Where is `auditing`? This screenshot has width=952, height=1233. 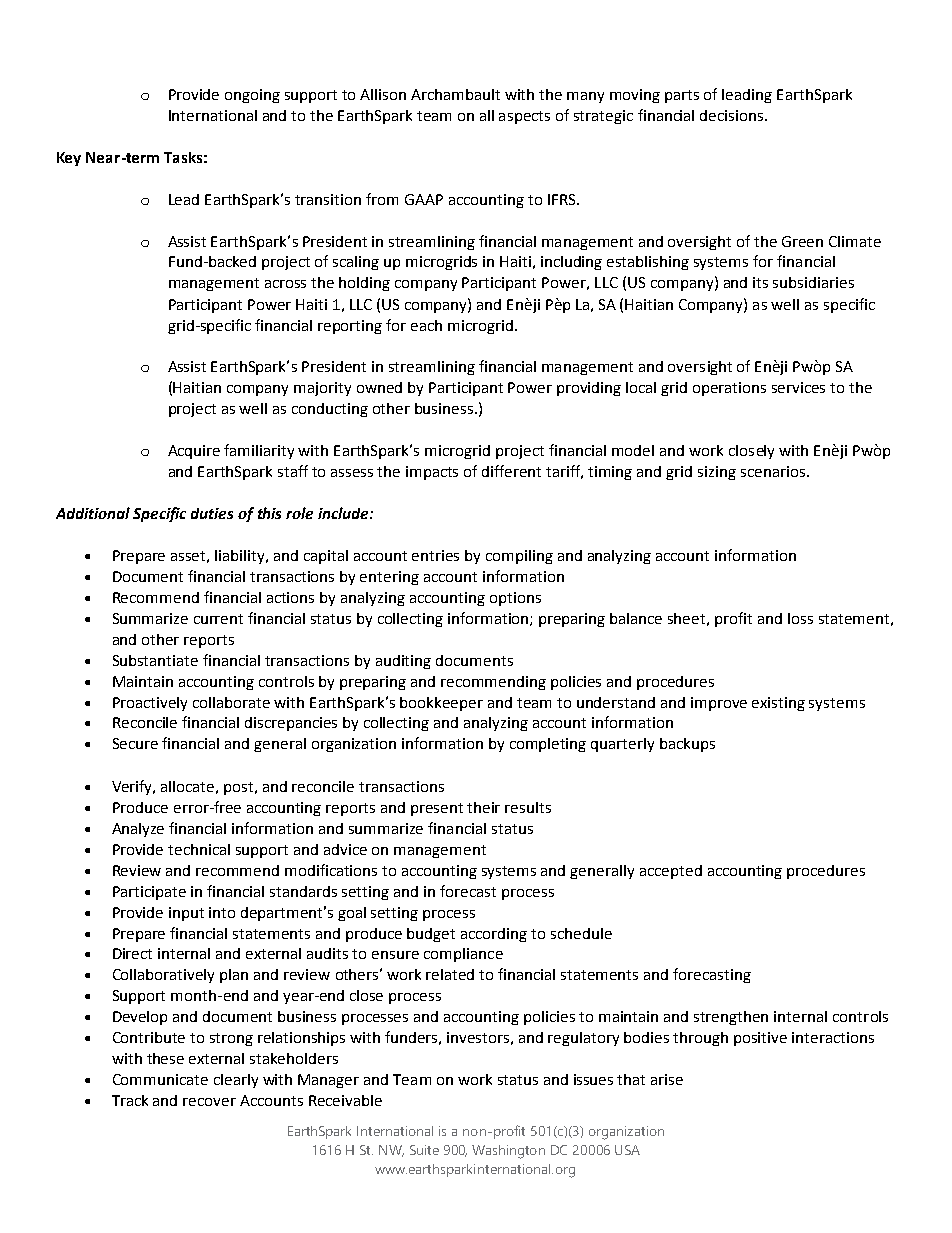 auditing is located at coordinates (403, 662).
